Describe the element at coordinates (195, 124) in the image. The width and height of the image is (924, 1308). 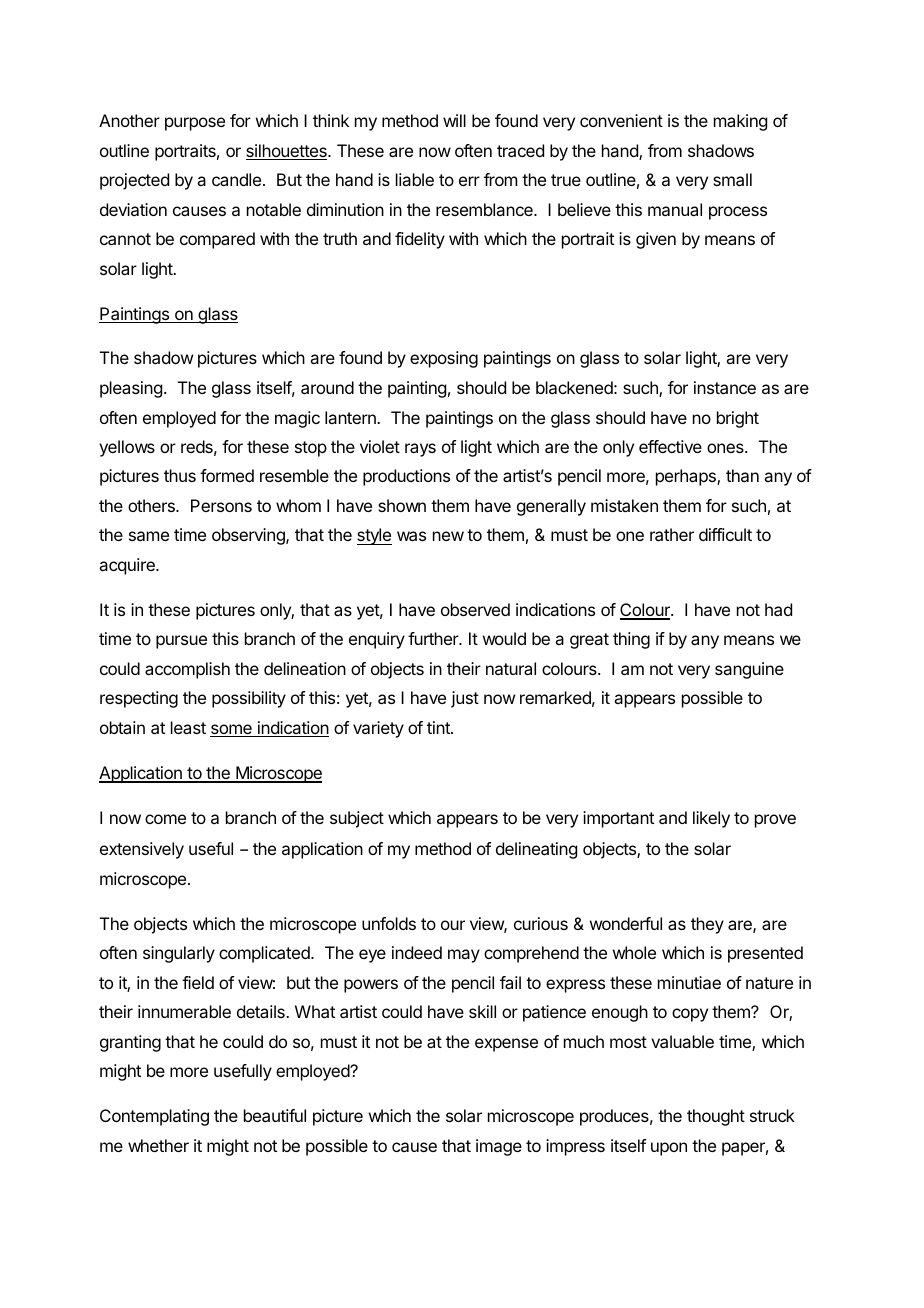
I see `purpose` at that location.
